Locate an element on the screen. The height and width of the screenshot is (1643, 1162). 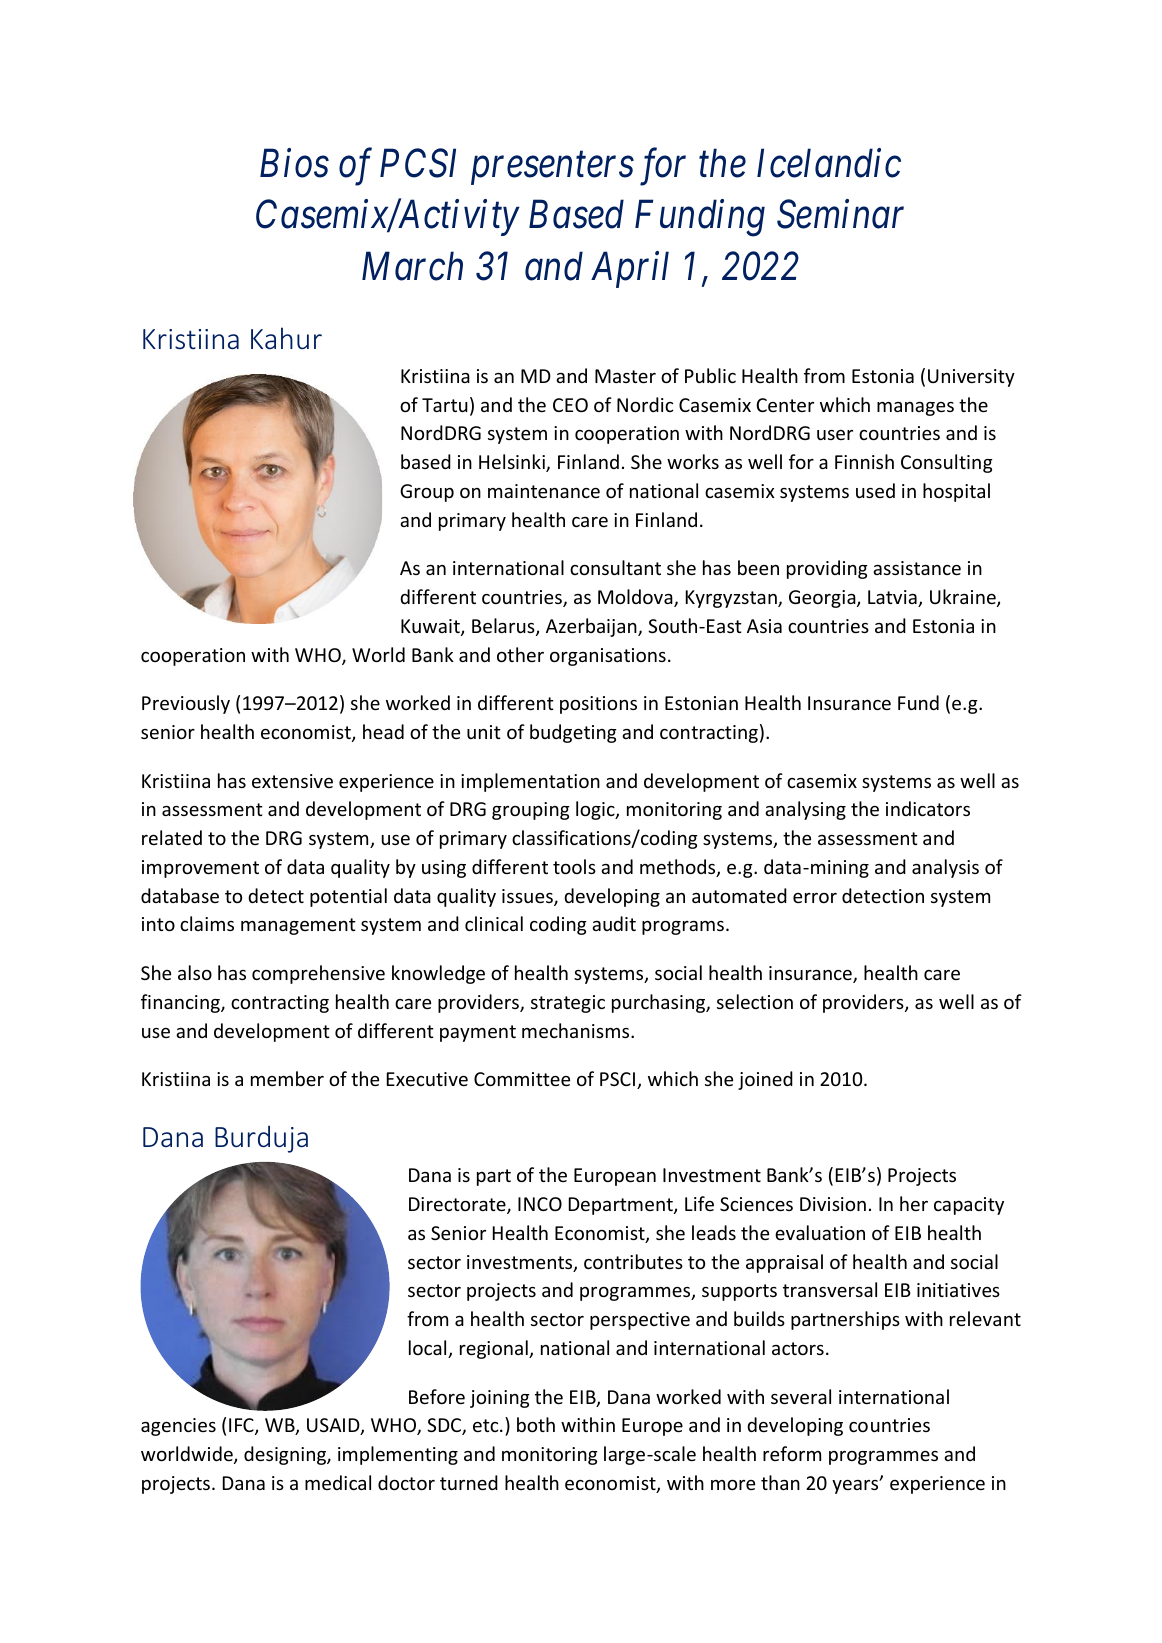
Seminar is located at coordinates (840, 214).
